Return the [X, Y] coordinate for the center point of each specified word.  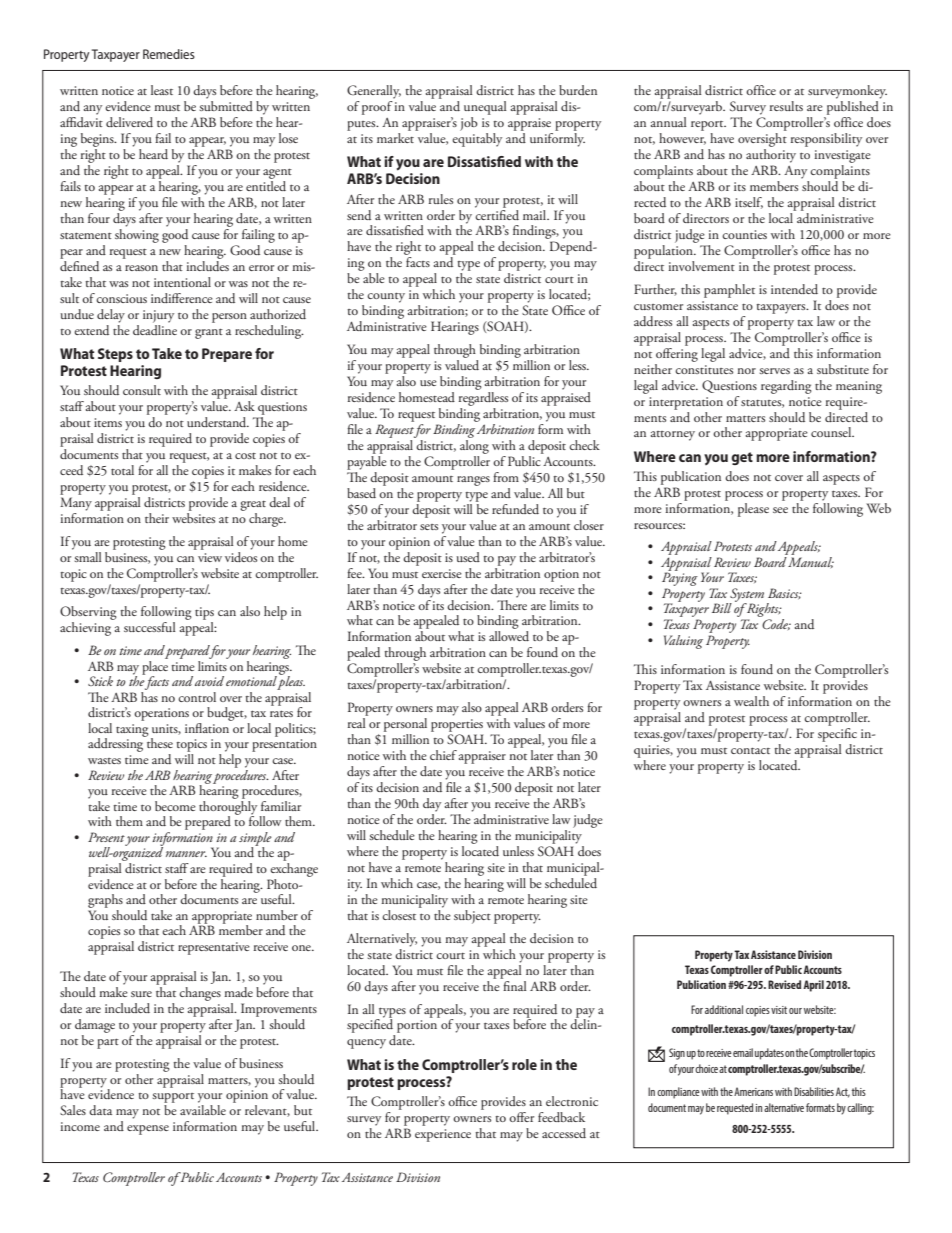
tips [204, 615]
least [162, 90]
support [173, 1099]
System [746, 596]
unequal [485, 108]
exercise [442, 573]
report [708, 126]
